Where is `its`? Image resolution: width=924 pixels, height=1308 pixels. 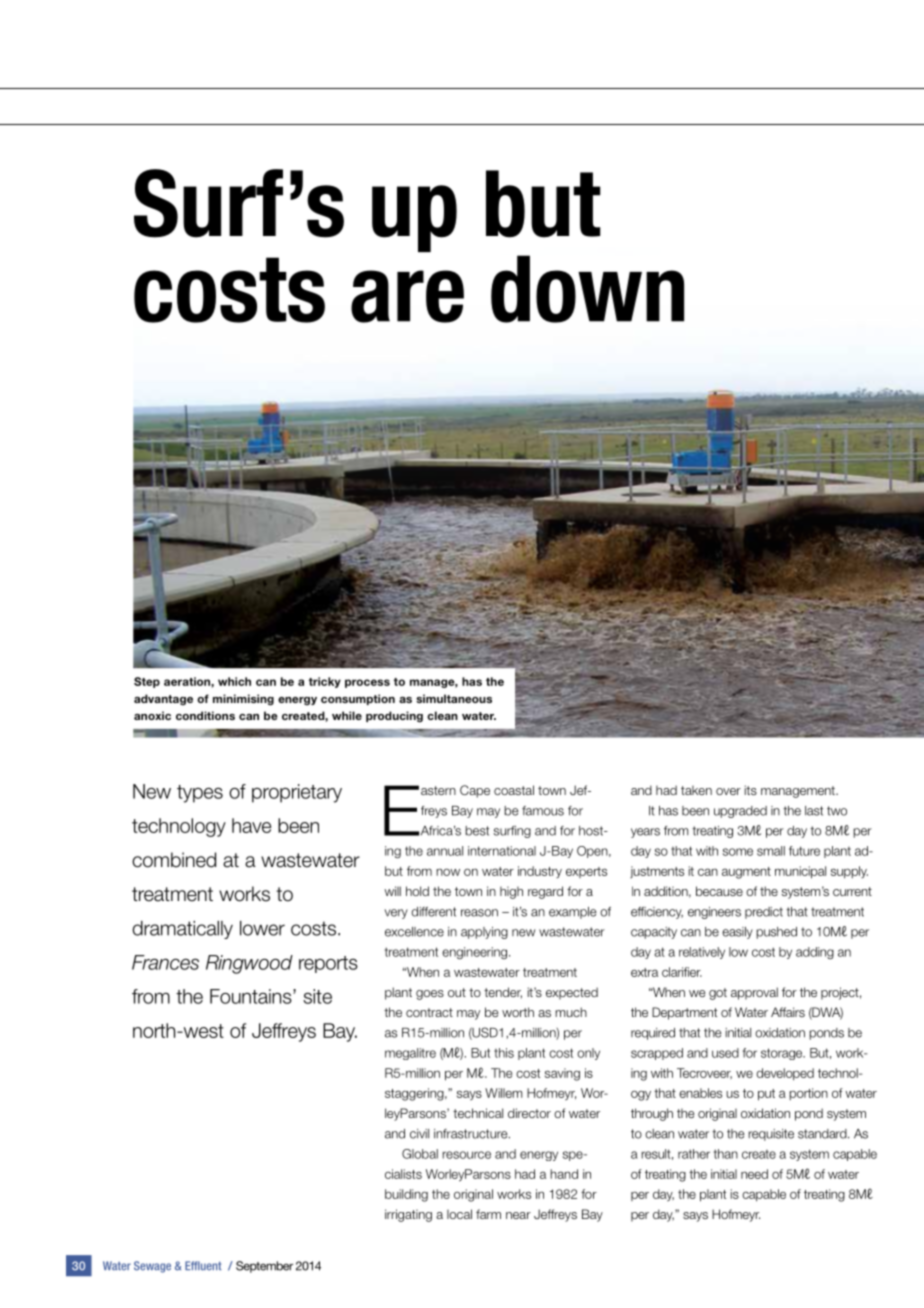
its is located at coordinates (750, 790).
